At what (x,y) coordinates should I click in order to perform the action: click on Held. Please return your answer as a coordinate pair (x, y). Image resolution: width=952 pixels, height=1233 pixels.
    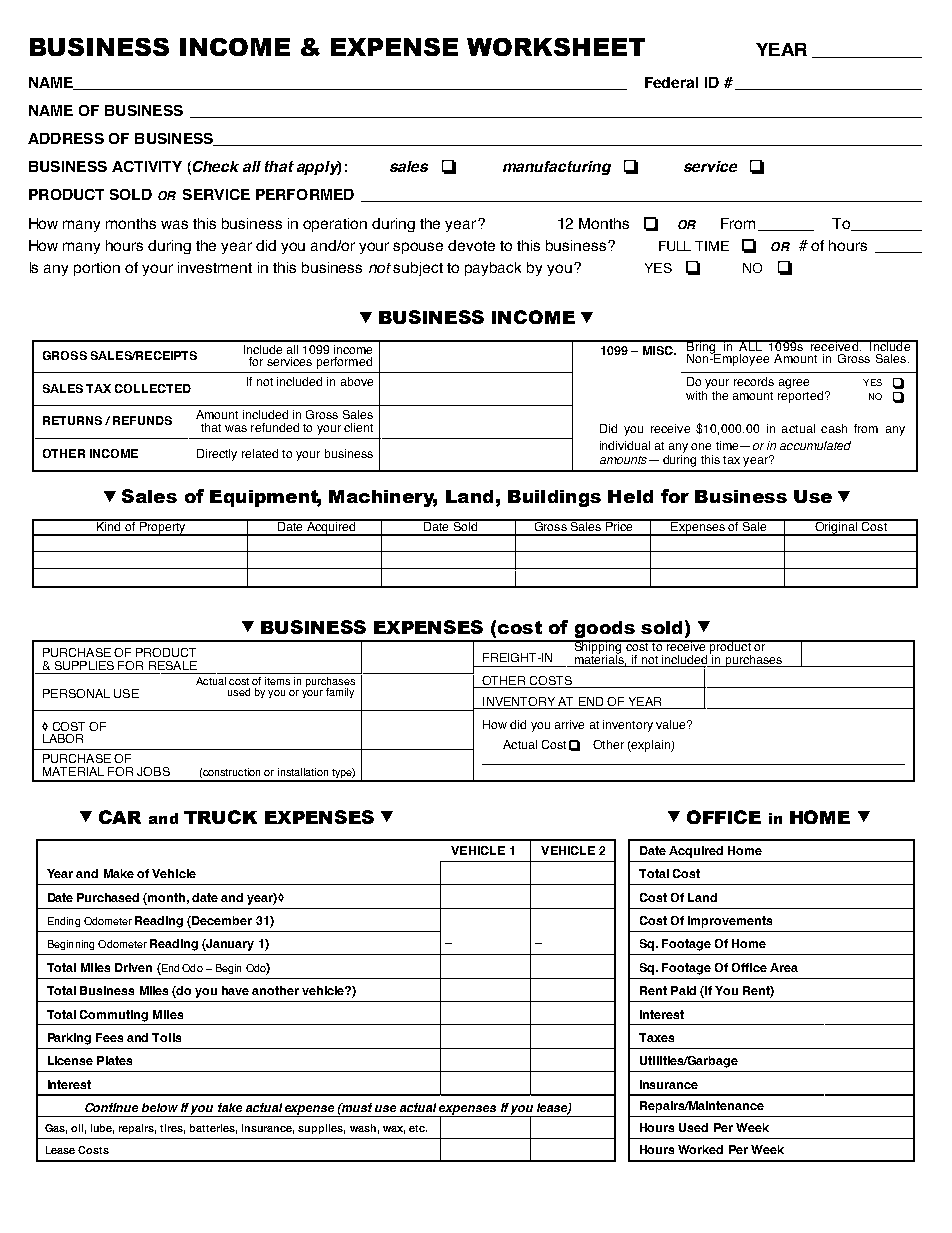
    Looking at the image, I should click on (630, 496).
